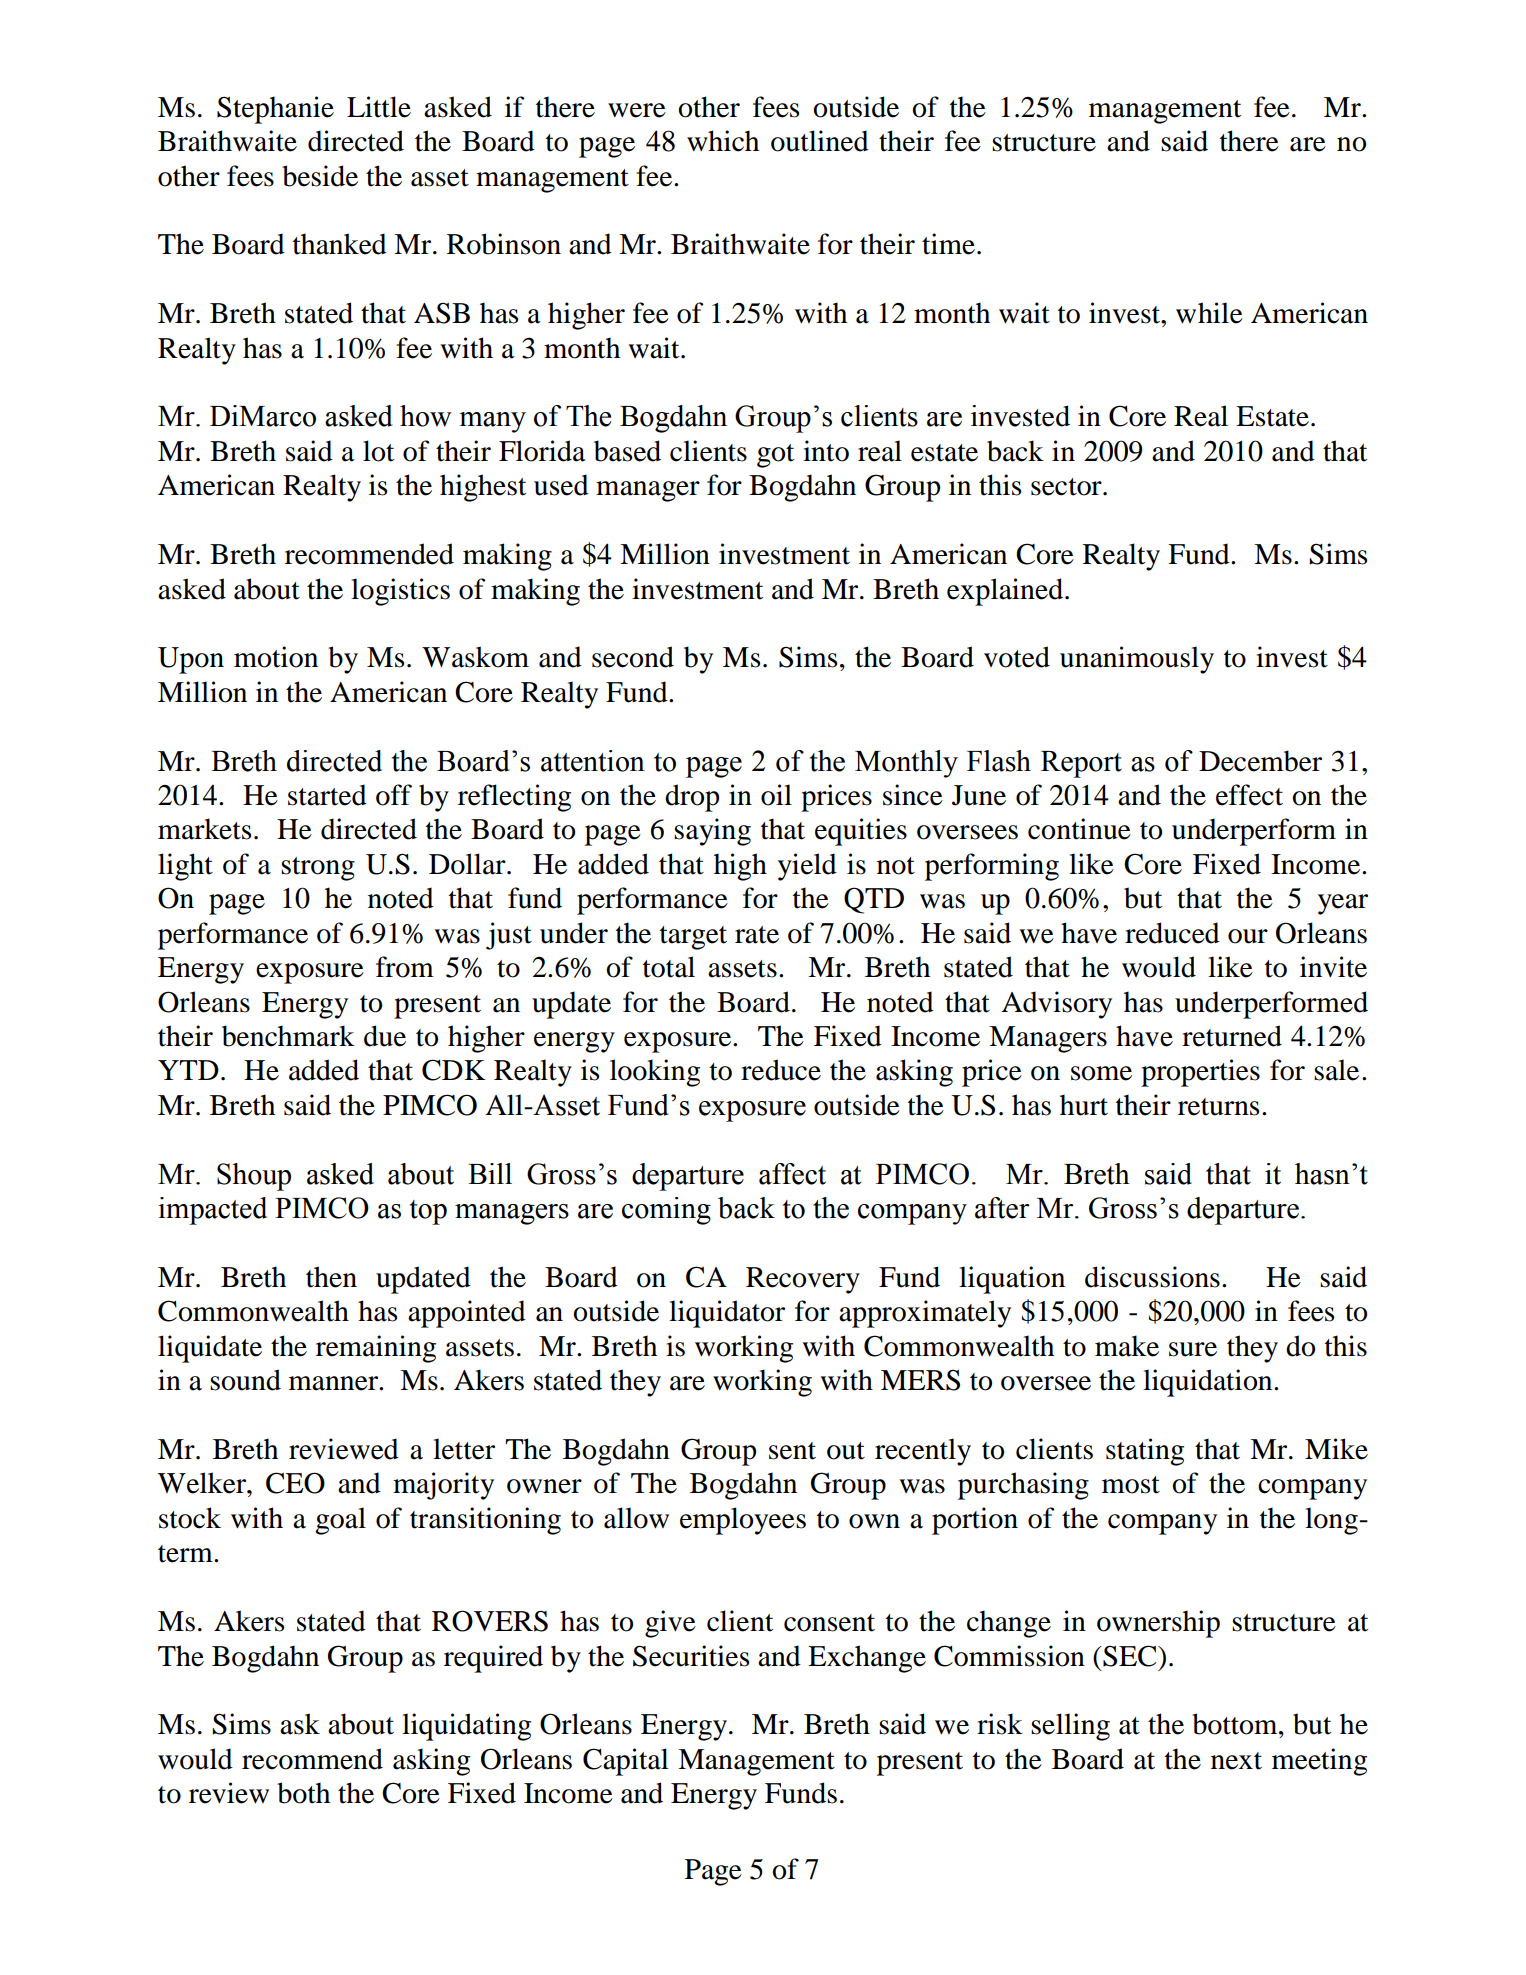 The width and height of the document is (1526, 1975). I want to click on liquidator, so click(727, 1314).
